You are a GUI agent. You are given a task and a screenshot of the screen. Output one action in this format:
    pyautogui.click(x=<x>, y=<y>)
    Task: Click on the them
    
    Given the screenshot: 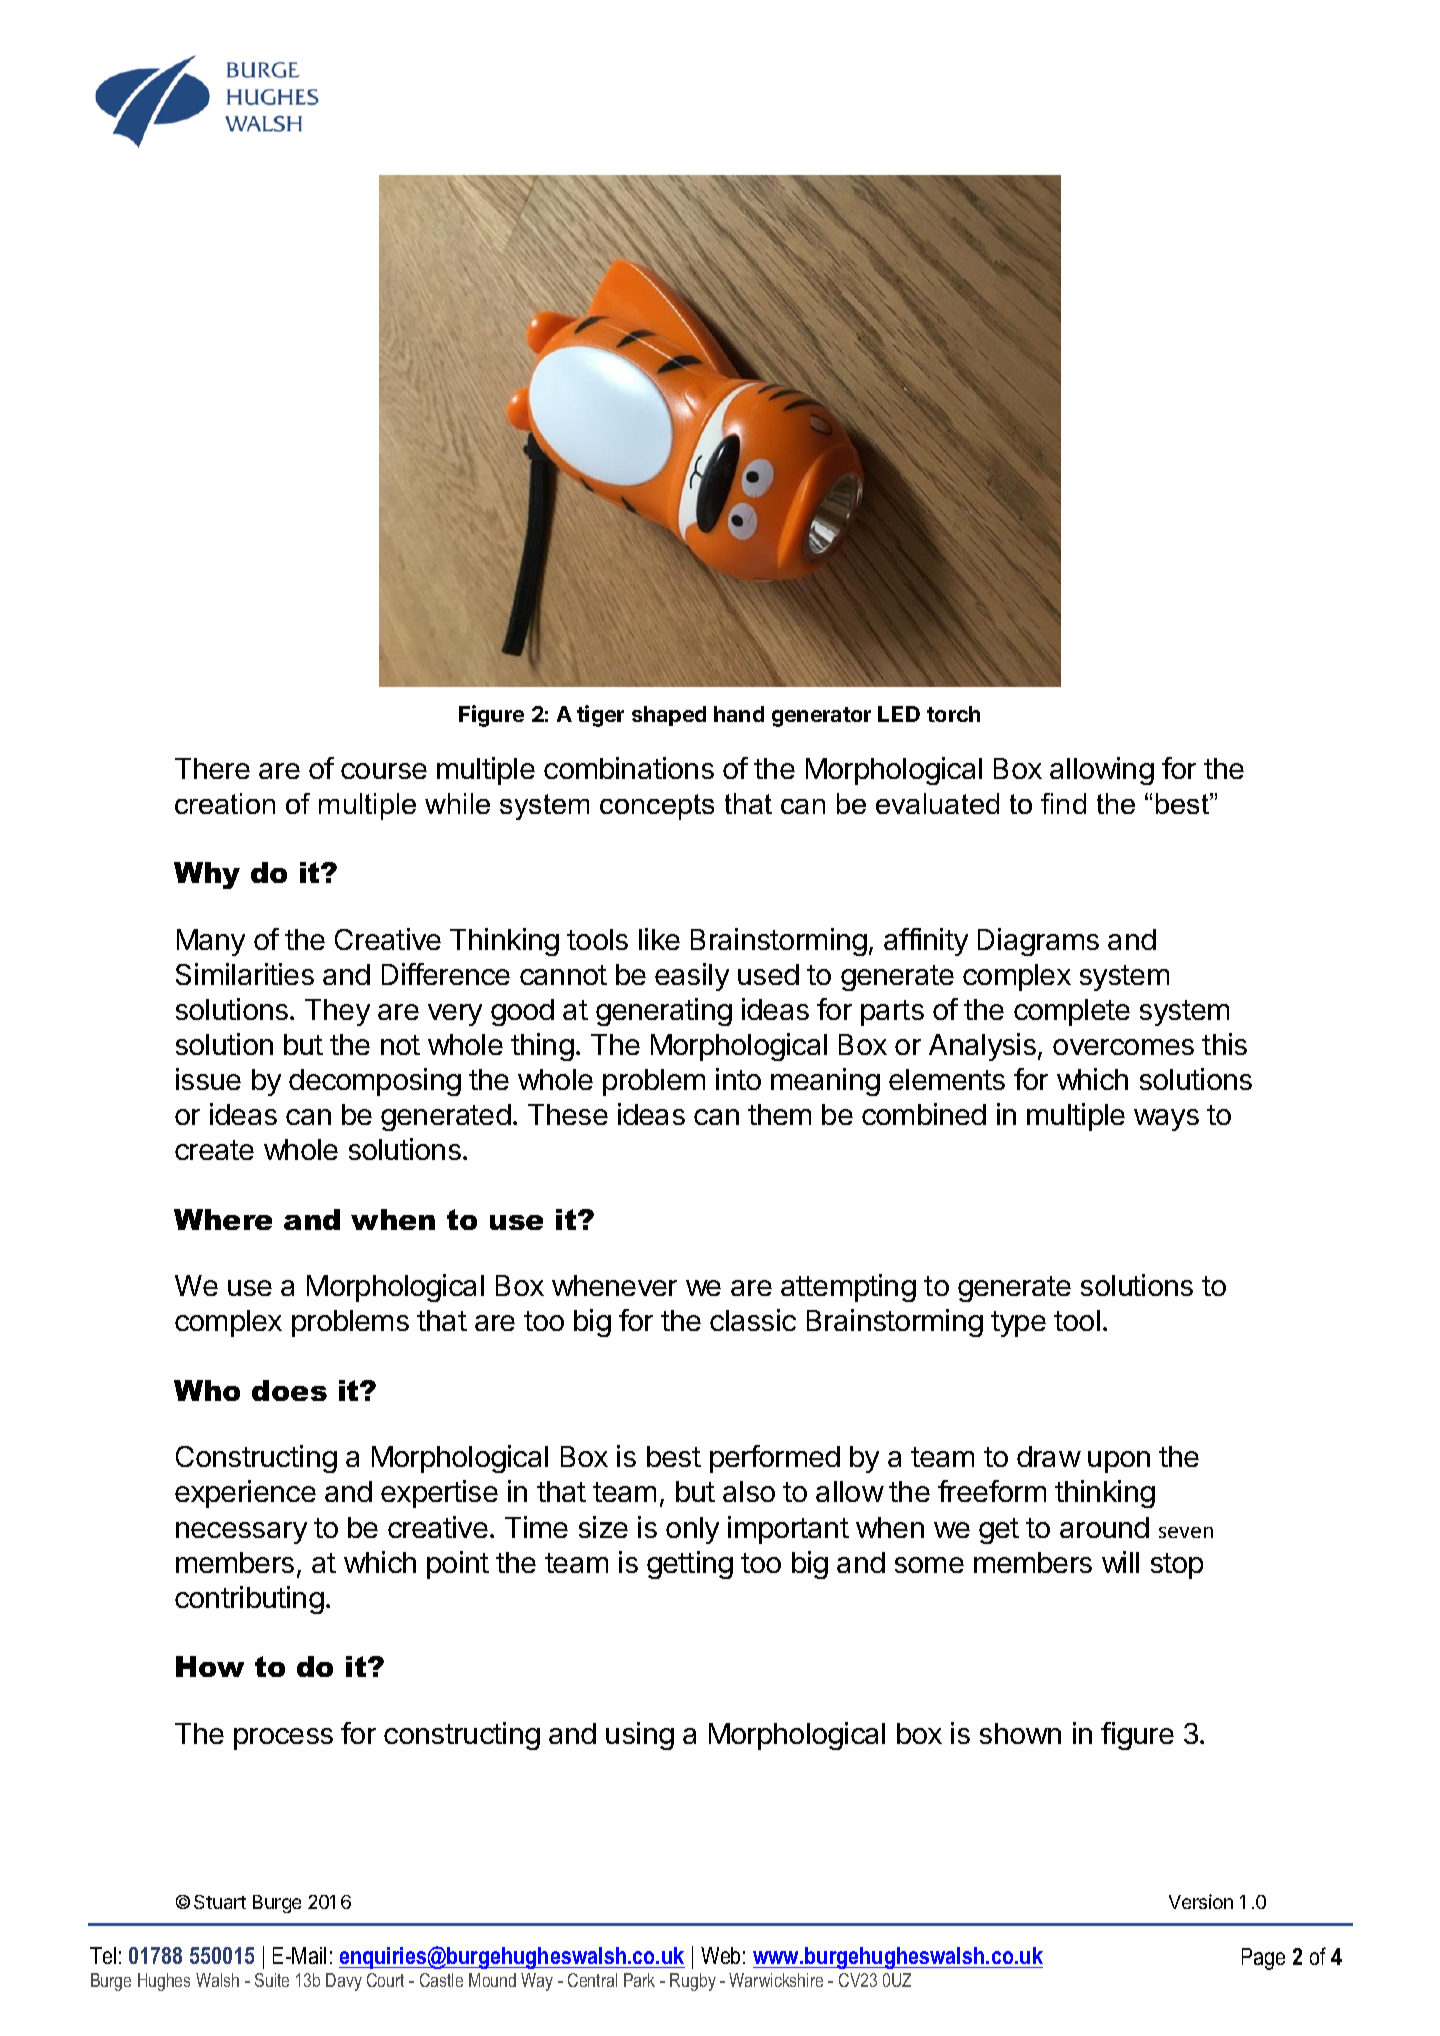 What is the action you would take?
    pyautogui.click(x=779, y=1114)
